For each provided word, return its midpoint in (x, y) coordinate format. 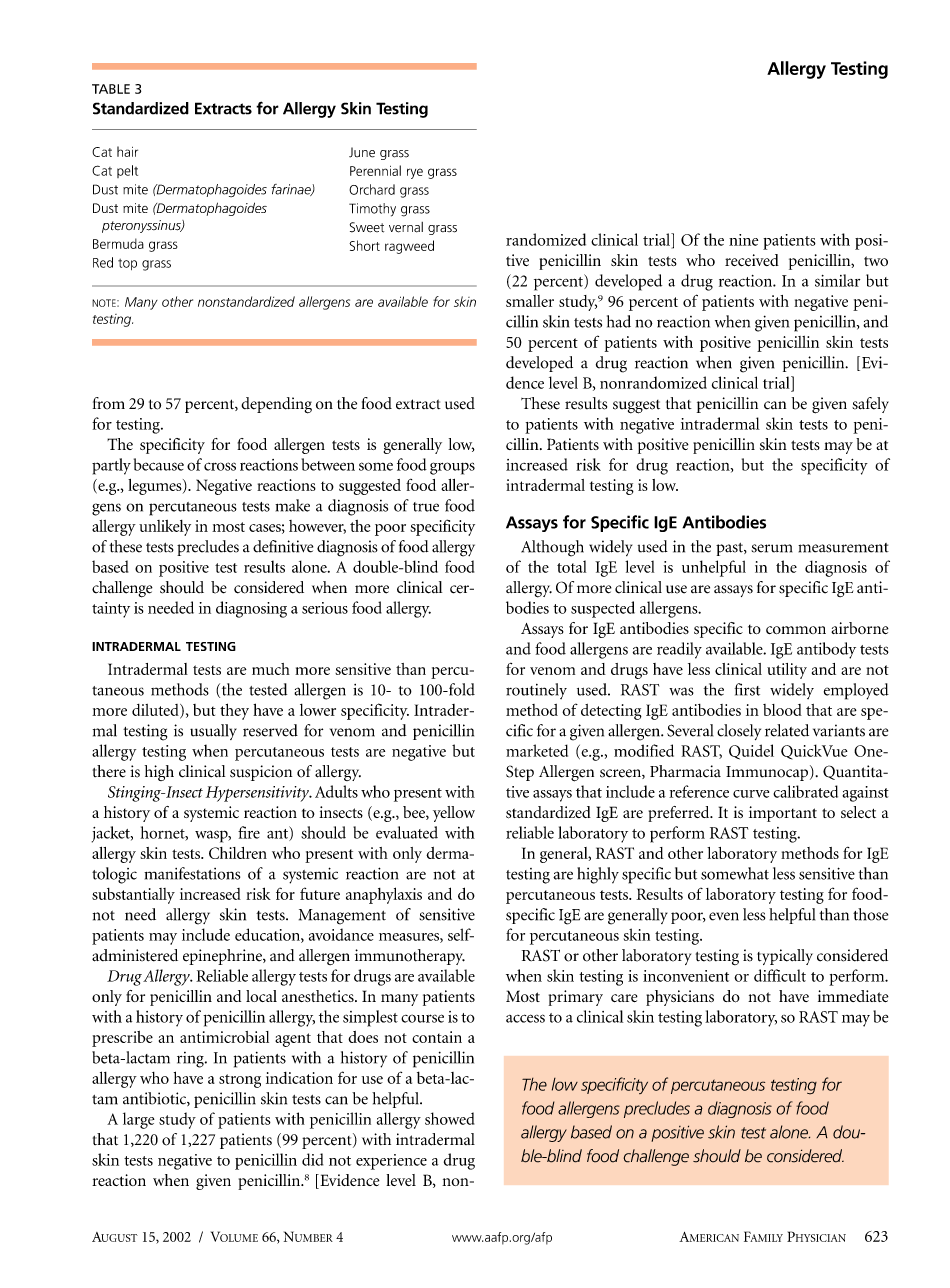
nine (743, 240)
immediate (853, 996)
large (139, 1120)
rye (415, 173)
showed (449, 1118)
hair (127, 151)
